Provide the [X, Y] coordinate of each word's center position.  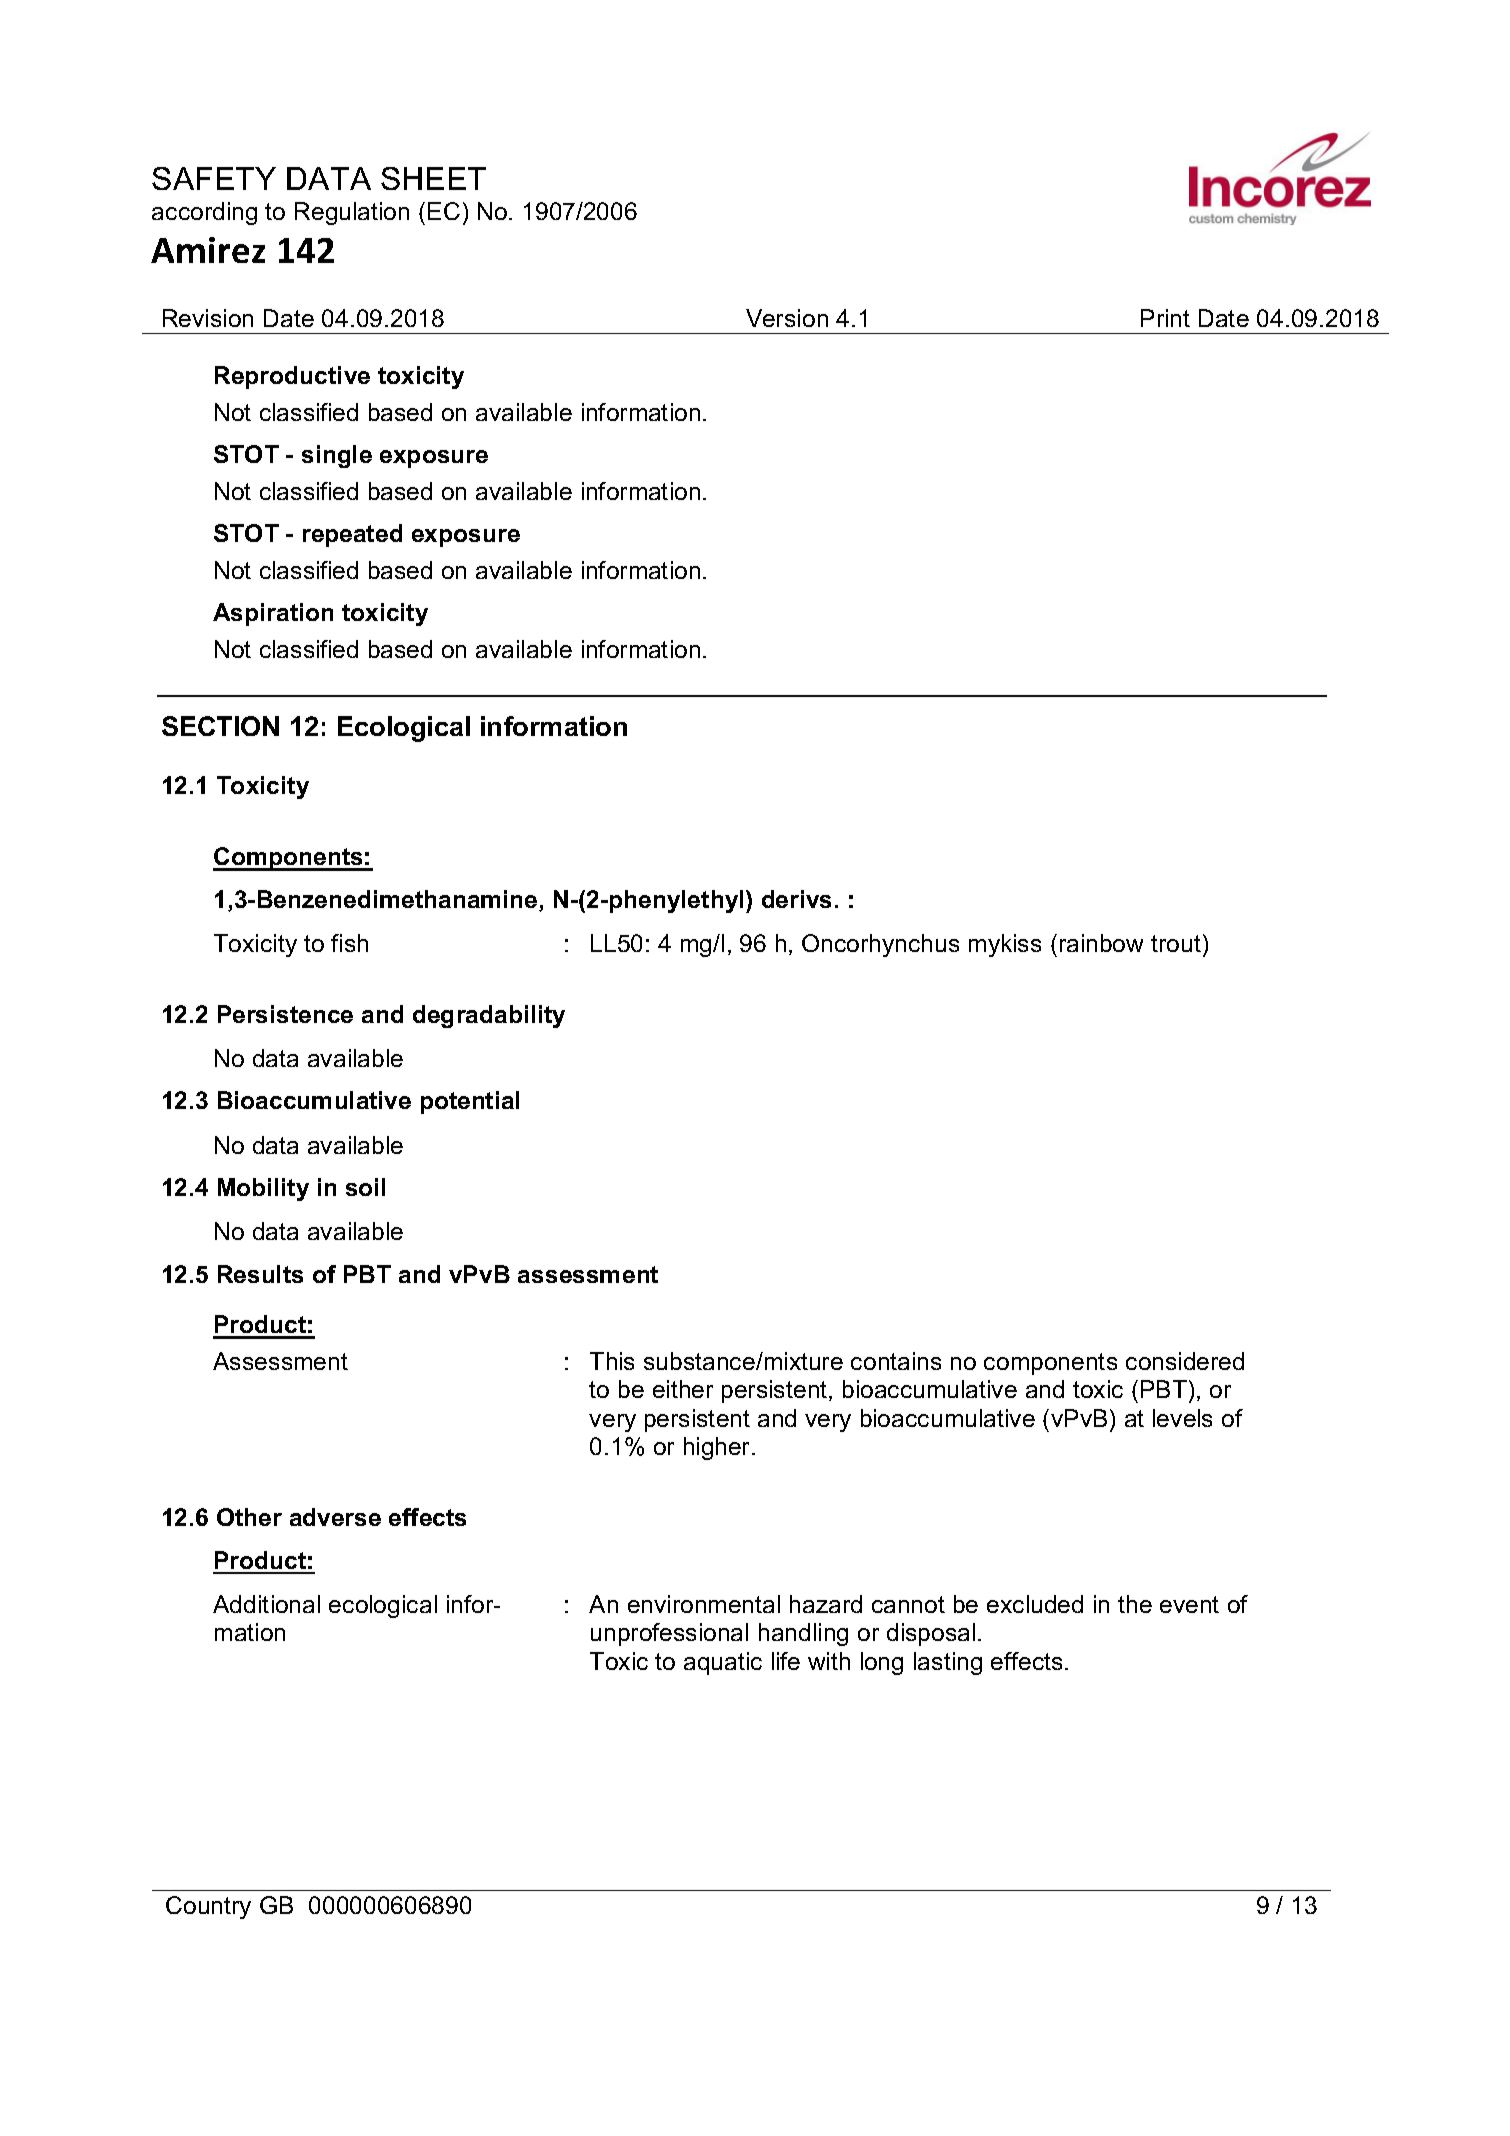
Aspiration [273, 614]
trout [1176, 943]
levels [1182, 1418]
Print [1165, 318]
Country [208, 1907]
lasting [948, 1663]
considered [1185, 1361]
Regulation [352, 213]
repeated [352, 535]
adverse [335, 1517]
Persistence [285, 1014]
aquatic [723, 1663]
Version [787, 318]
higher [718, 1448]
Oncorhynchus [880, 945]
